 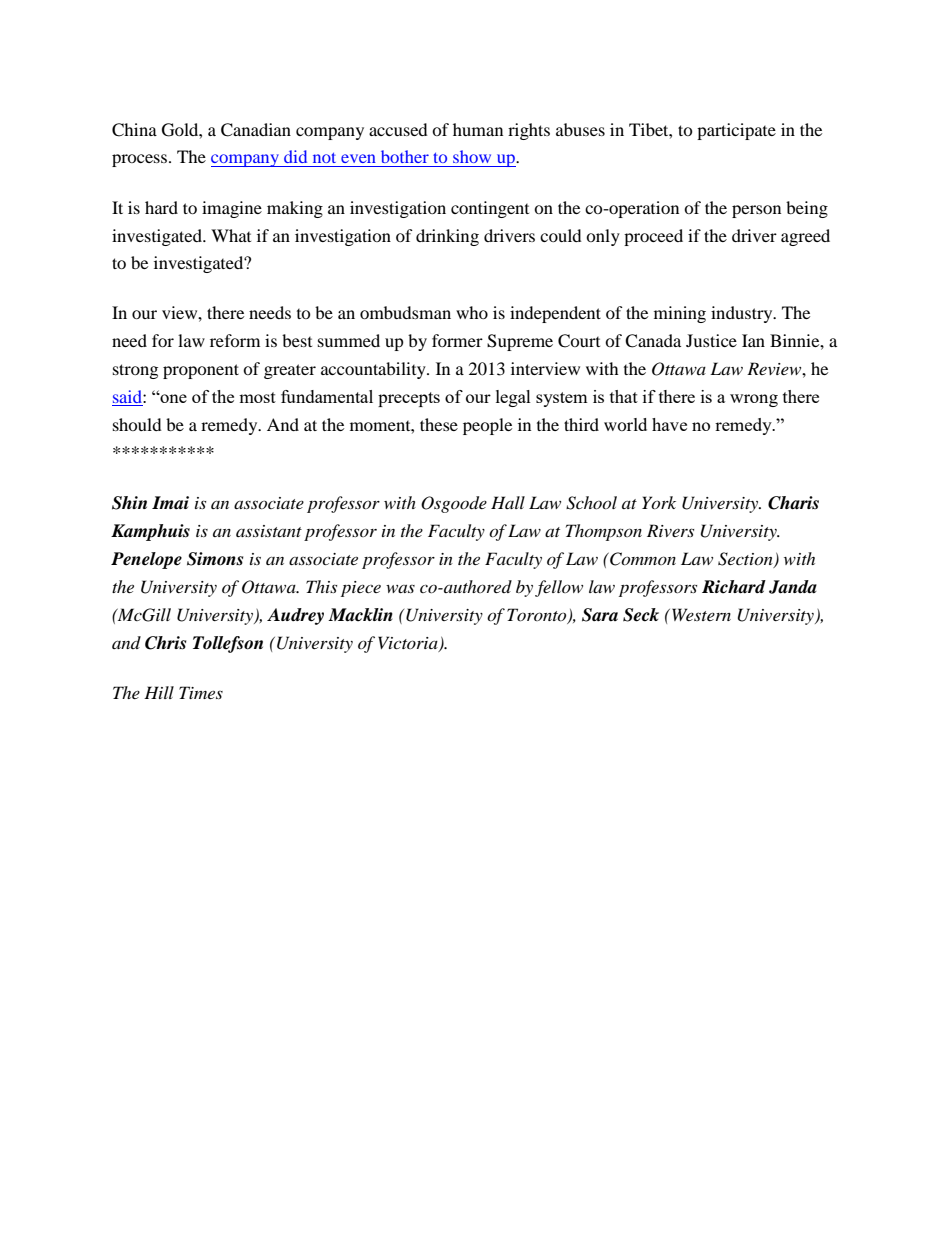 What do you see at coordinates (472, 312) in the screenshot?
I see `who` at bounding box center [472, 312].
